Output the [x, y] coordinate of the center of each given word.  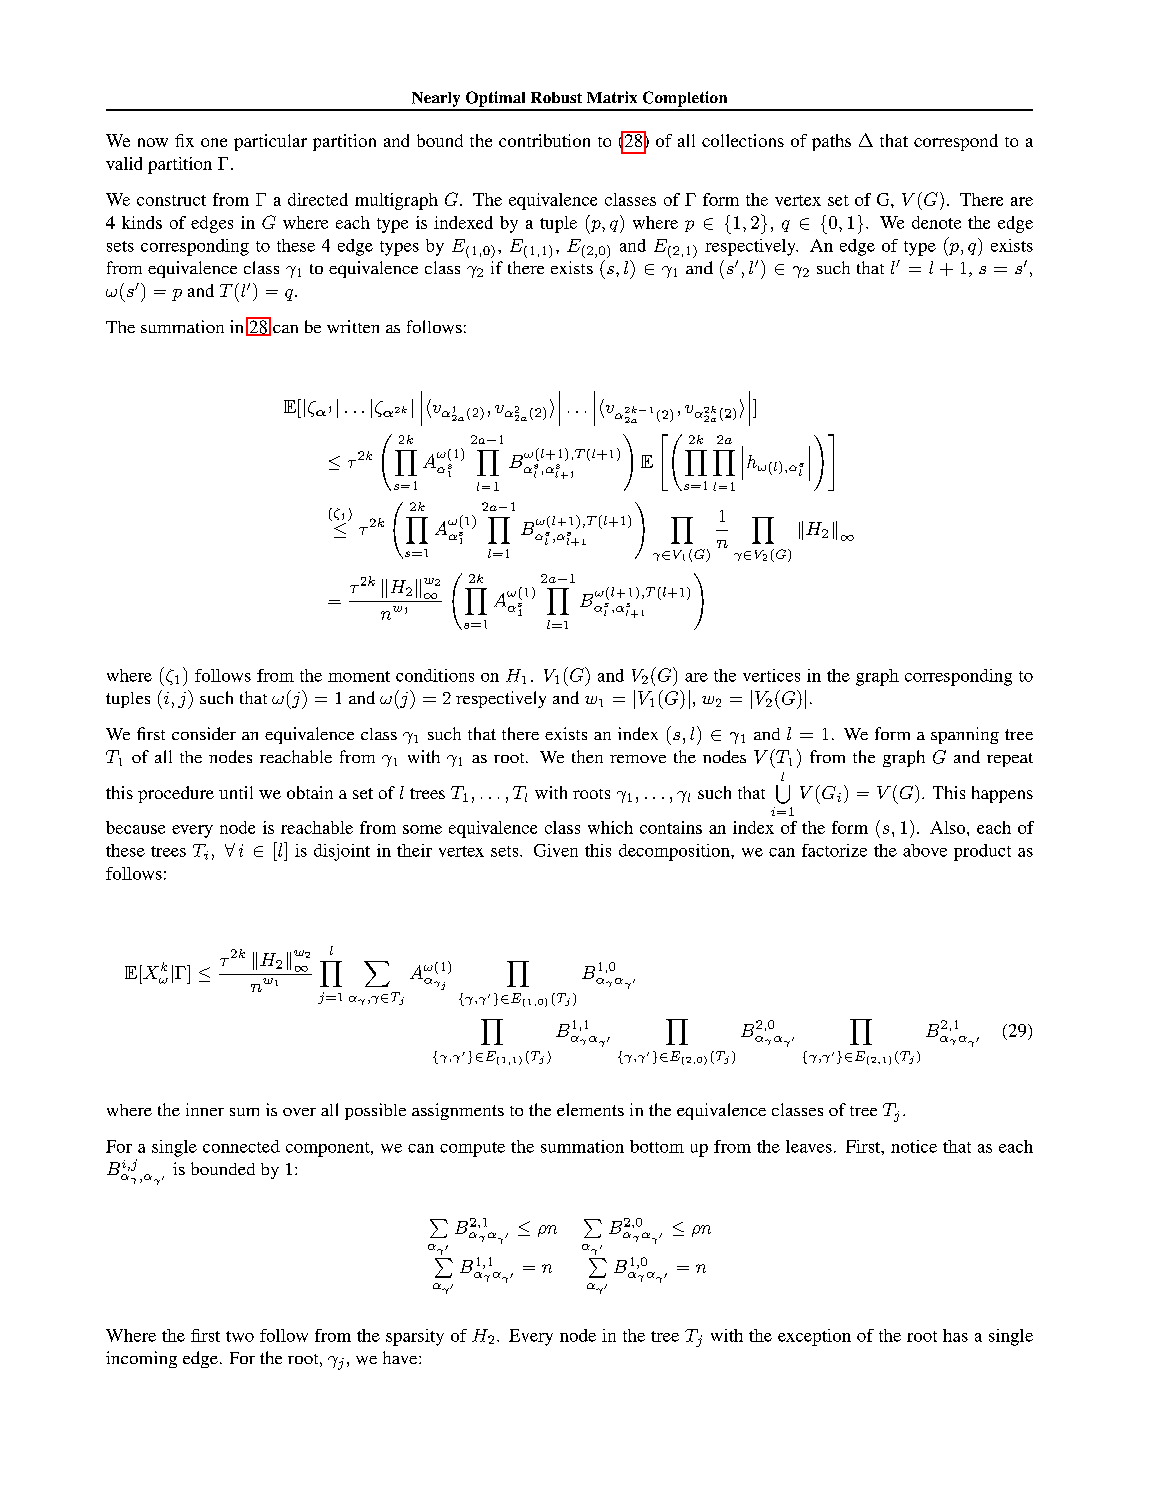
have [401, 1357]
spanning [965, 735]
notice [914, 1146]
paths [831, 142]
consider [204, 733]
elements [590, 1109]
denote [936, 222]
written [353, 326]
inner [205, 1109]
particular [270, 142]
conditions [435, 675]
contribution [544, 140]
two [240, 1336]
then [587, 756]
